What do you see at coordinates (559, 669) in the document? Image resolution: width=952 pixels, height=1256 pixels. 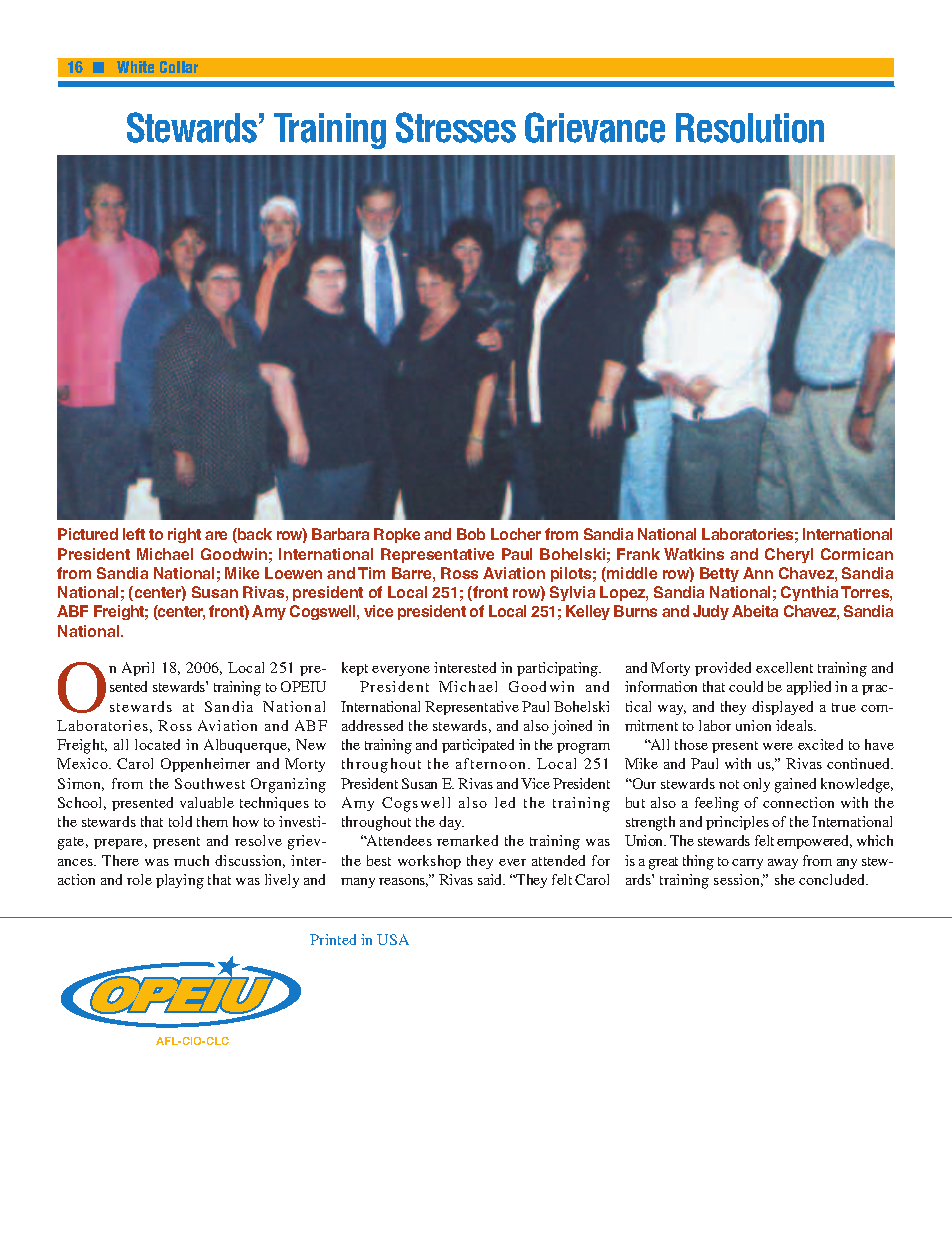 I see `participating` at bounding box center [559, 669].
